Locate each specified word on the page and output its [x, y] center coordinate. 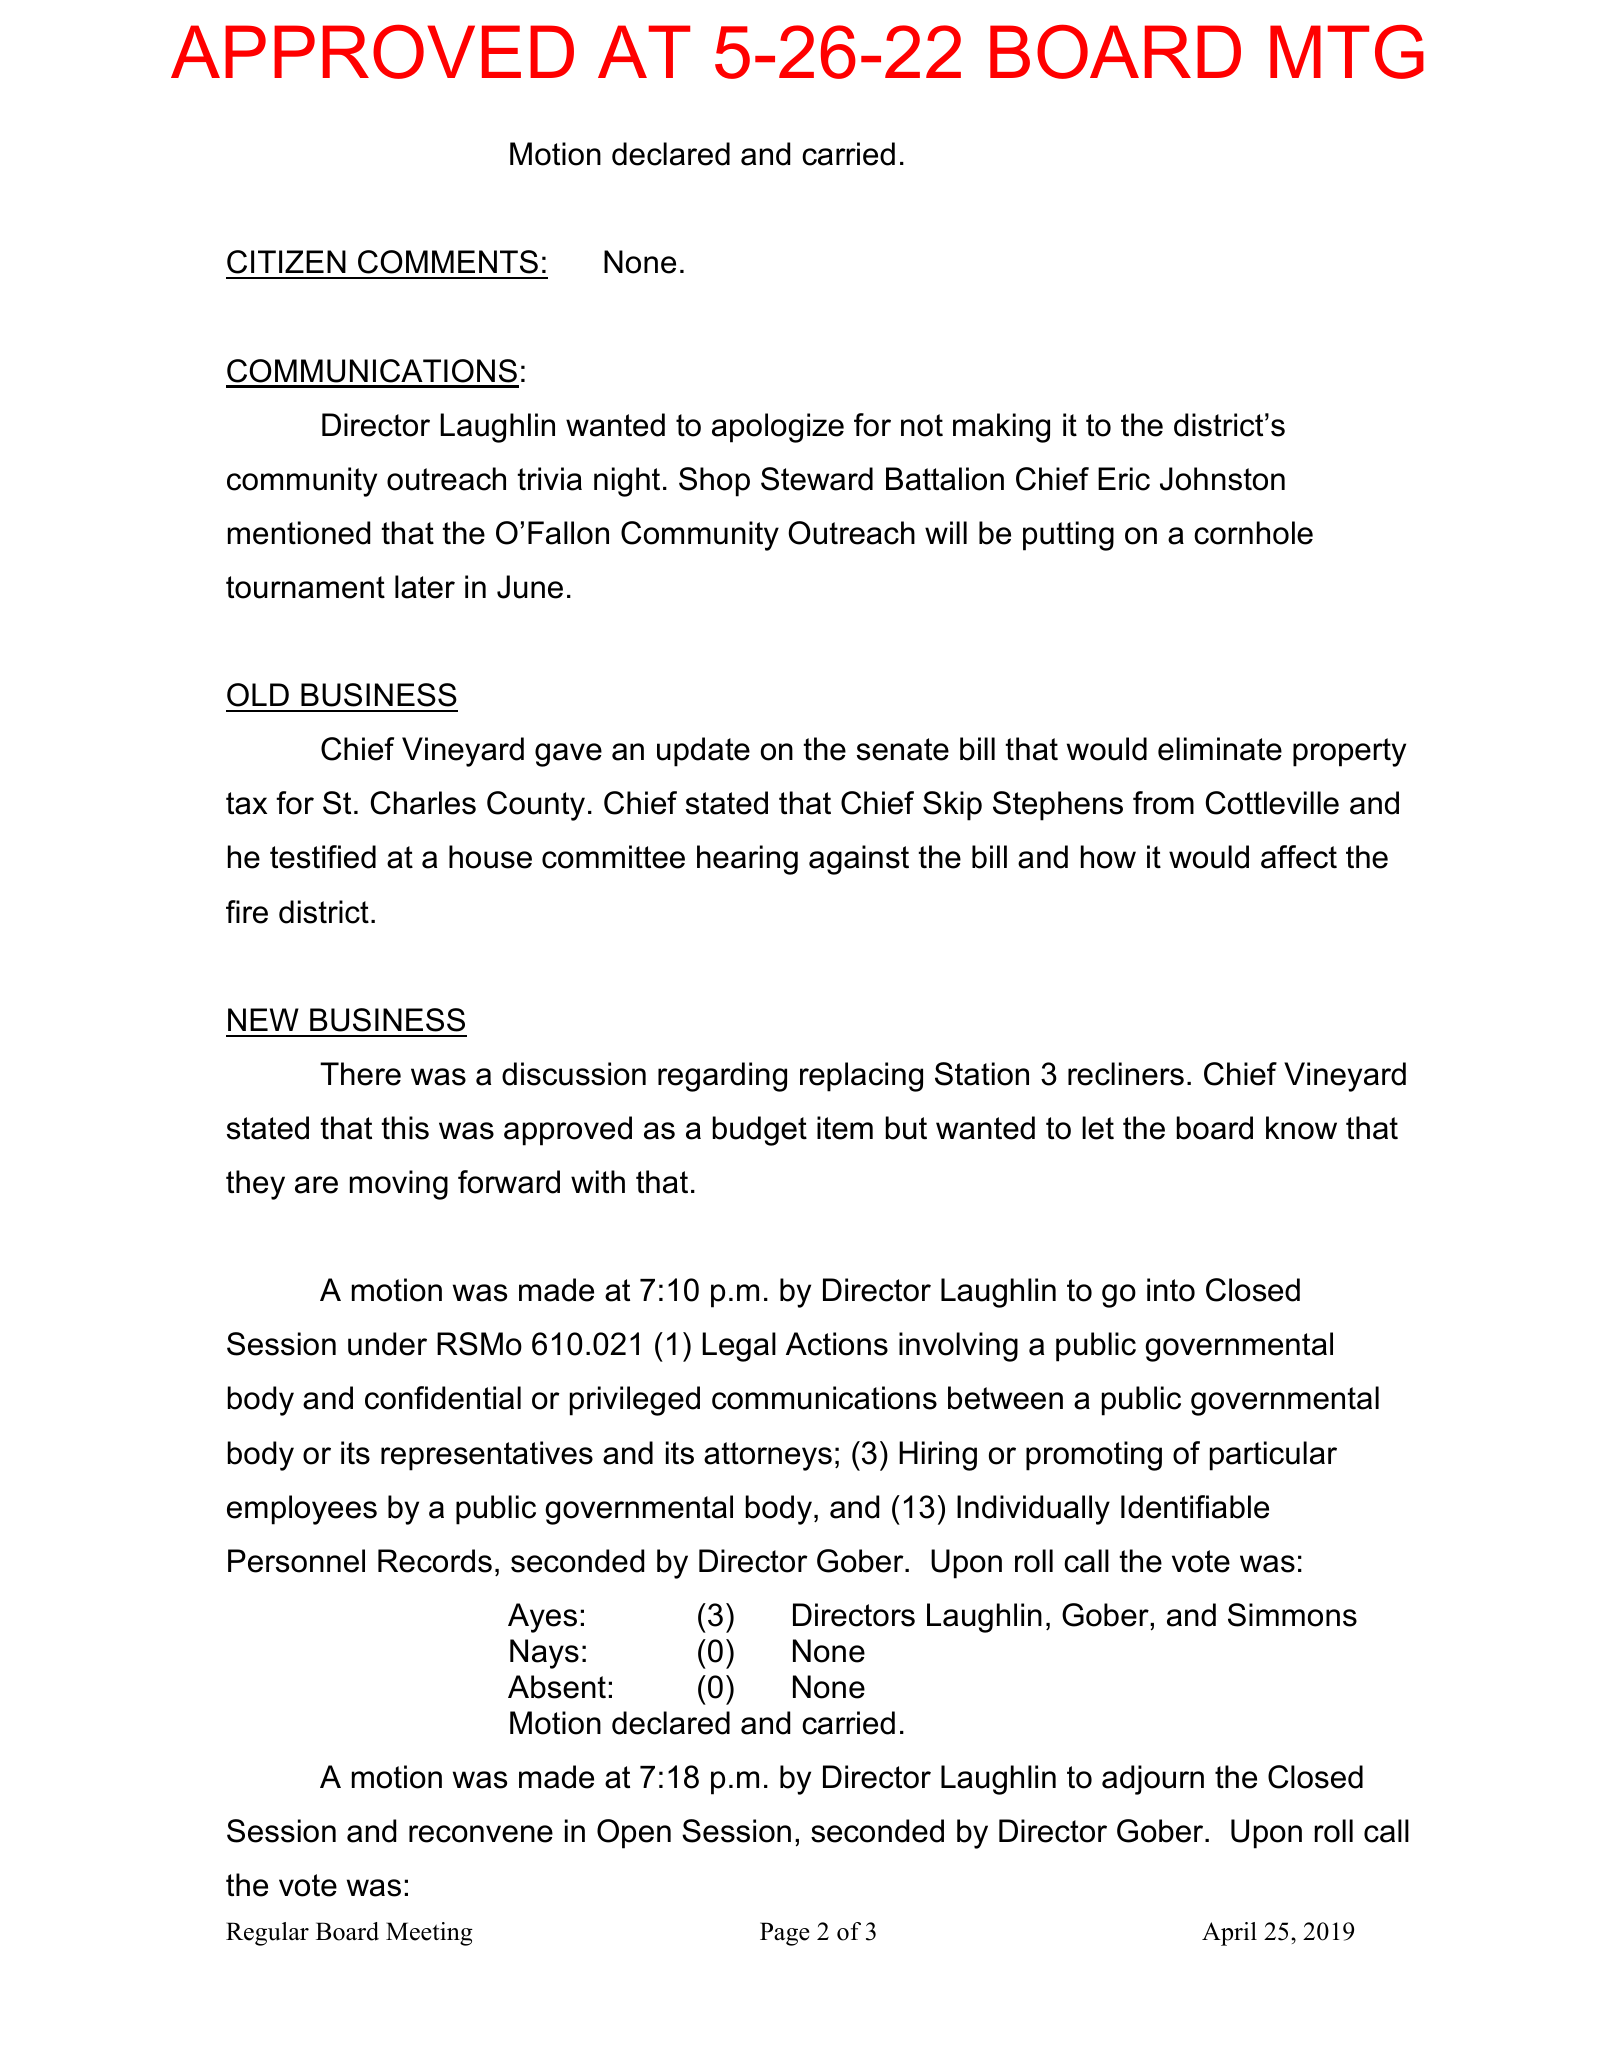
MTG [1347, 52]
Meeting [429, 1934]
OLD [258, 695]
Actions [837, 1344]
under [387, 1344]
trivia [549, 479]
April [1229, 1934]
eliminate [1220, 749]
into [1171, 1290]
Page [785, 1934]
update [703, 752]
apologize [778, 428]
